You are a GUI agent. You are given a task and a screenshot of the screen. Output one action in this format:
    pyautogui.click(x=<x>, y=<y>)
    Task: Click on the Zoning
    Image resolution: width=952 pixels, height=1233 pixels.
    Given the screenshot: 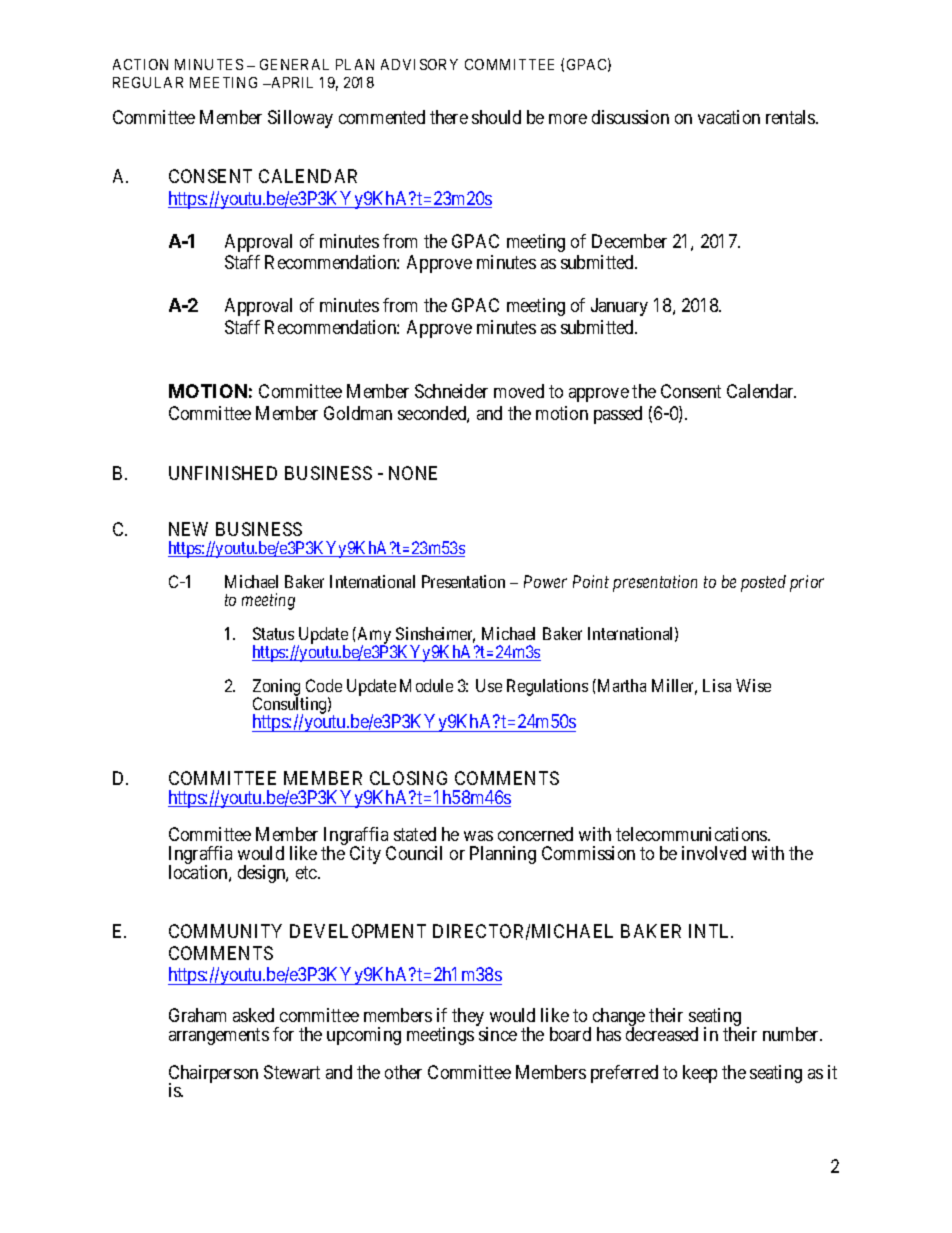 What is the action you would take?
    pyautogui.click(x=278, y=689)
